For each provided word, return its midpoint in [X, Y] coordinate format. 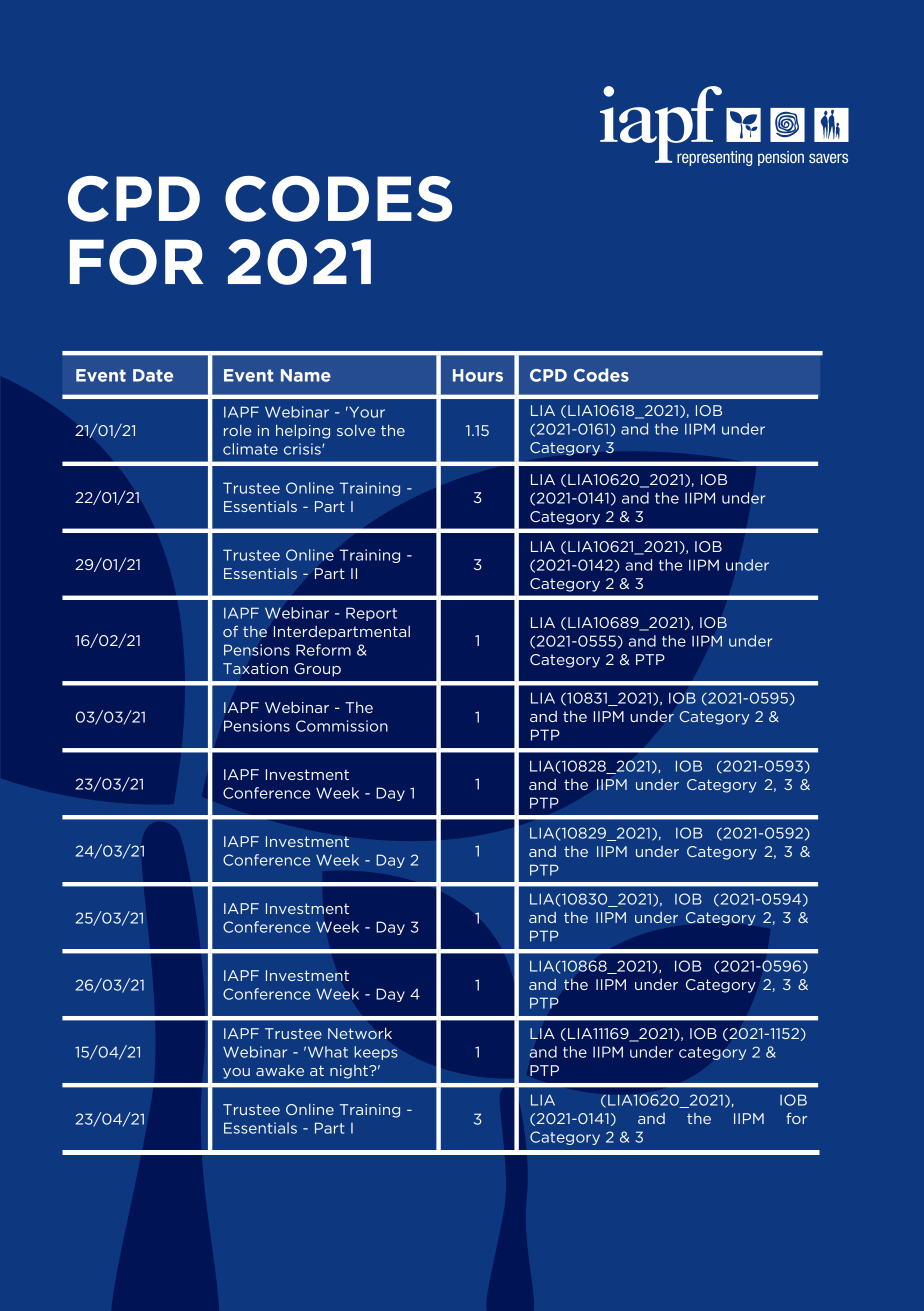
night [350, 1072]
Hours [478, 375]
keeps [376, 1053]
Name [306, 375]
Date [153, 375]
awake [280, 1070]
